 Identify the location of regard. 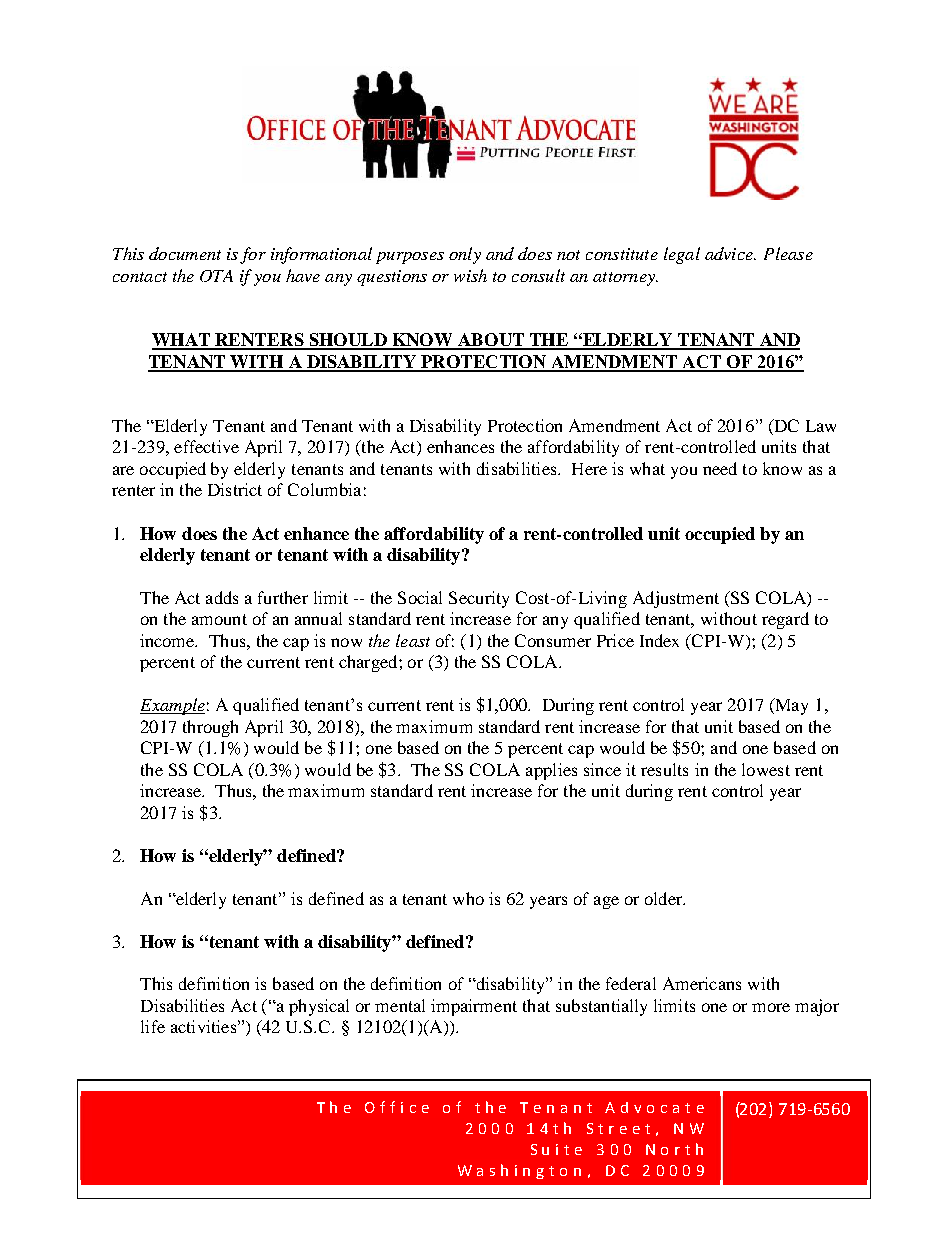
(785, 620).
